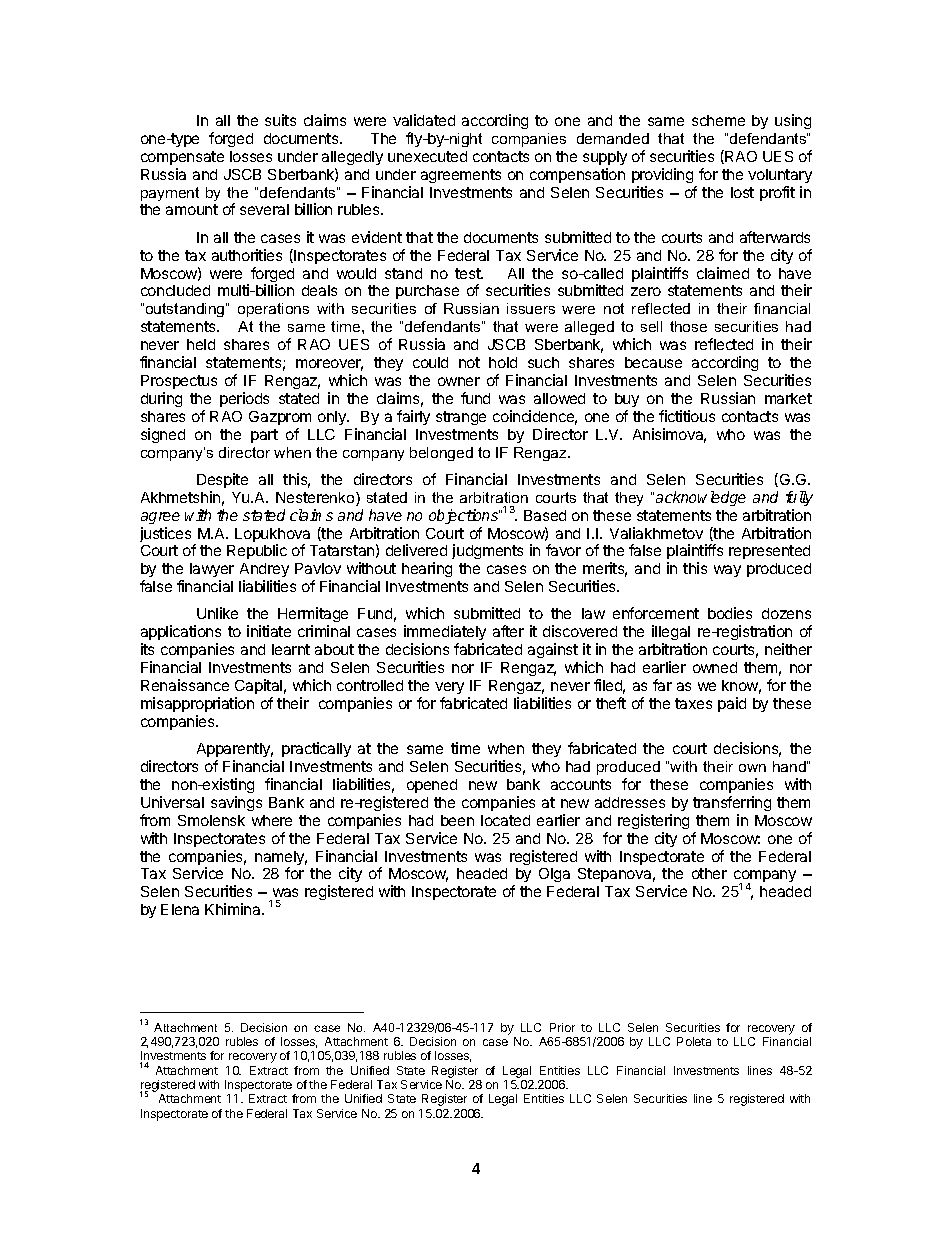 The height and width of the screenshot is (1233, 952). I want to click on judgments, so click(487, 551).
